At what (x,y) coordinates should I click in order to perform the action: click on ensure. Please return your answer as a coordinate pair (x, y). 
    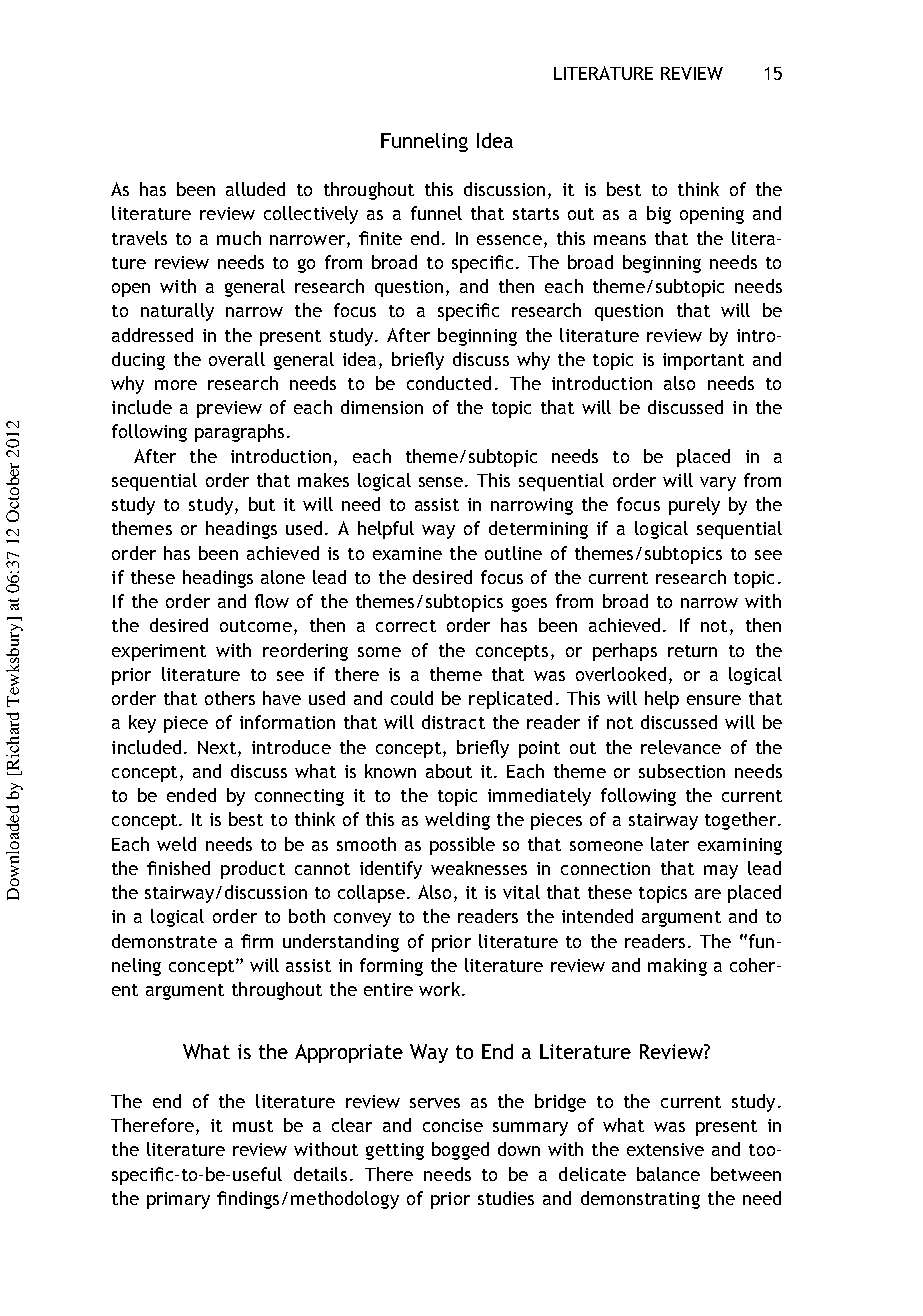
    Looking at the image, I should click on (714, 700).
